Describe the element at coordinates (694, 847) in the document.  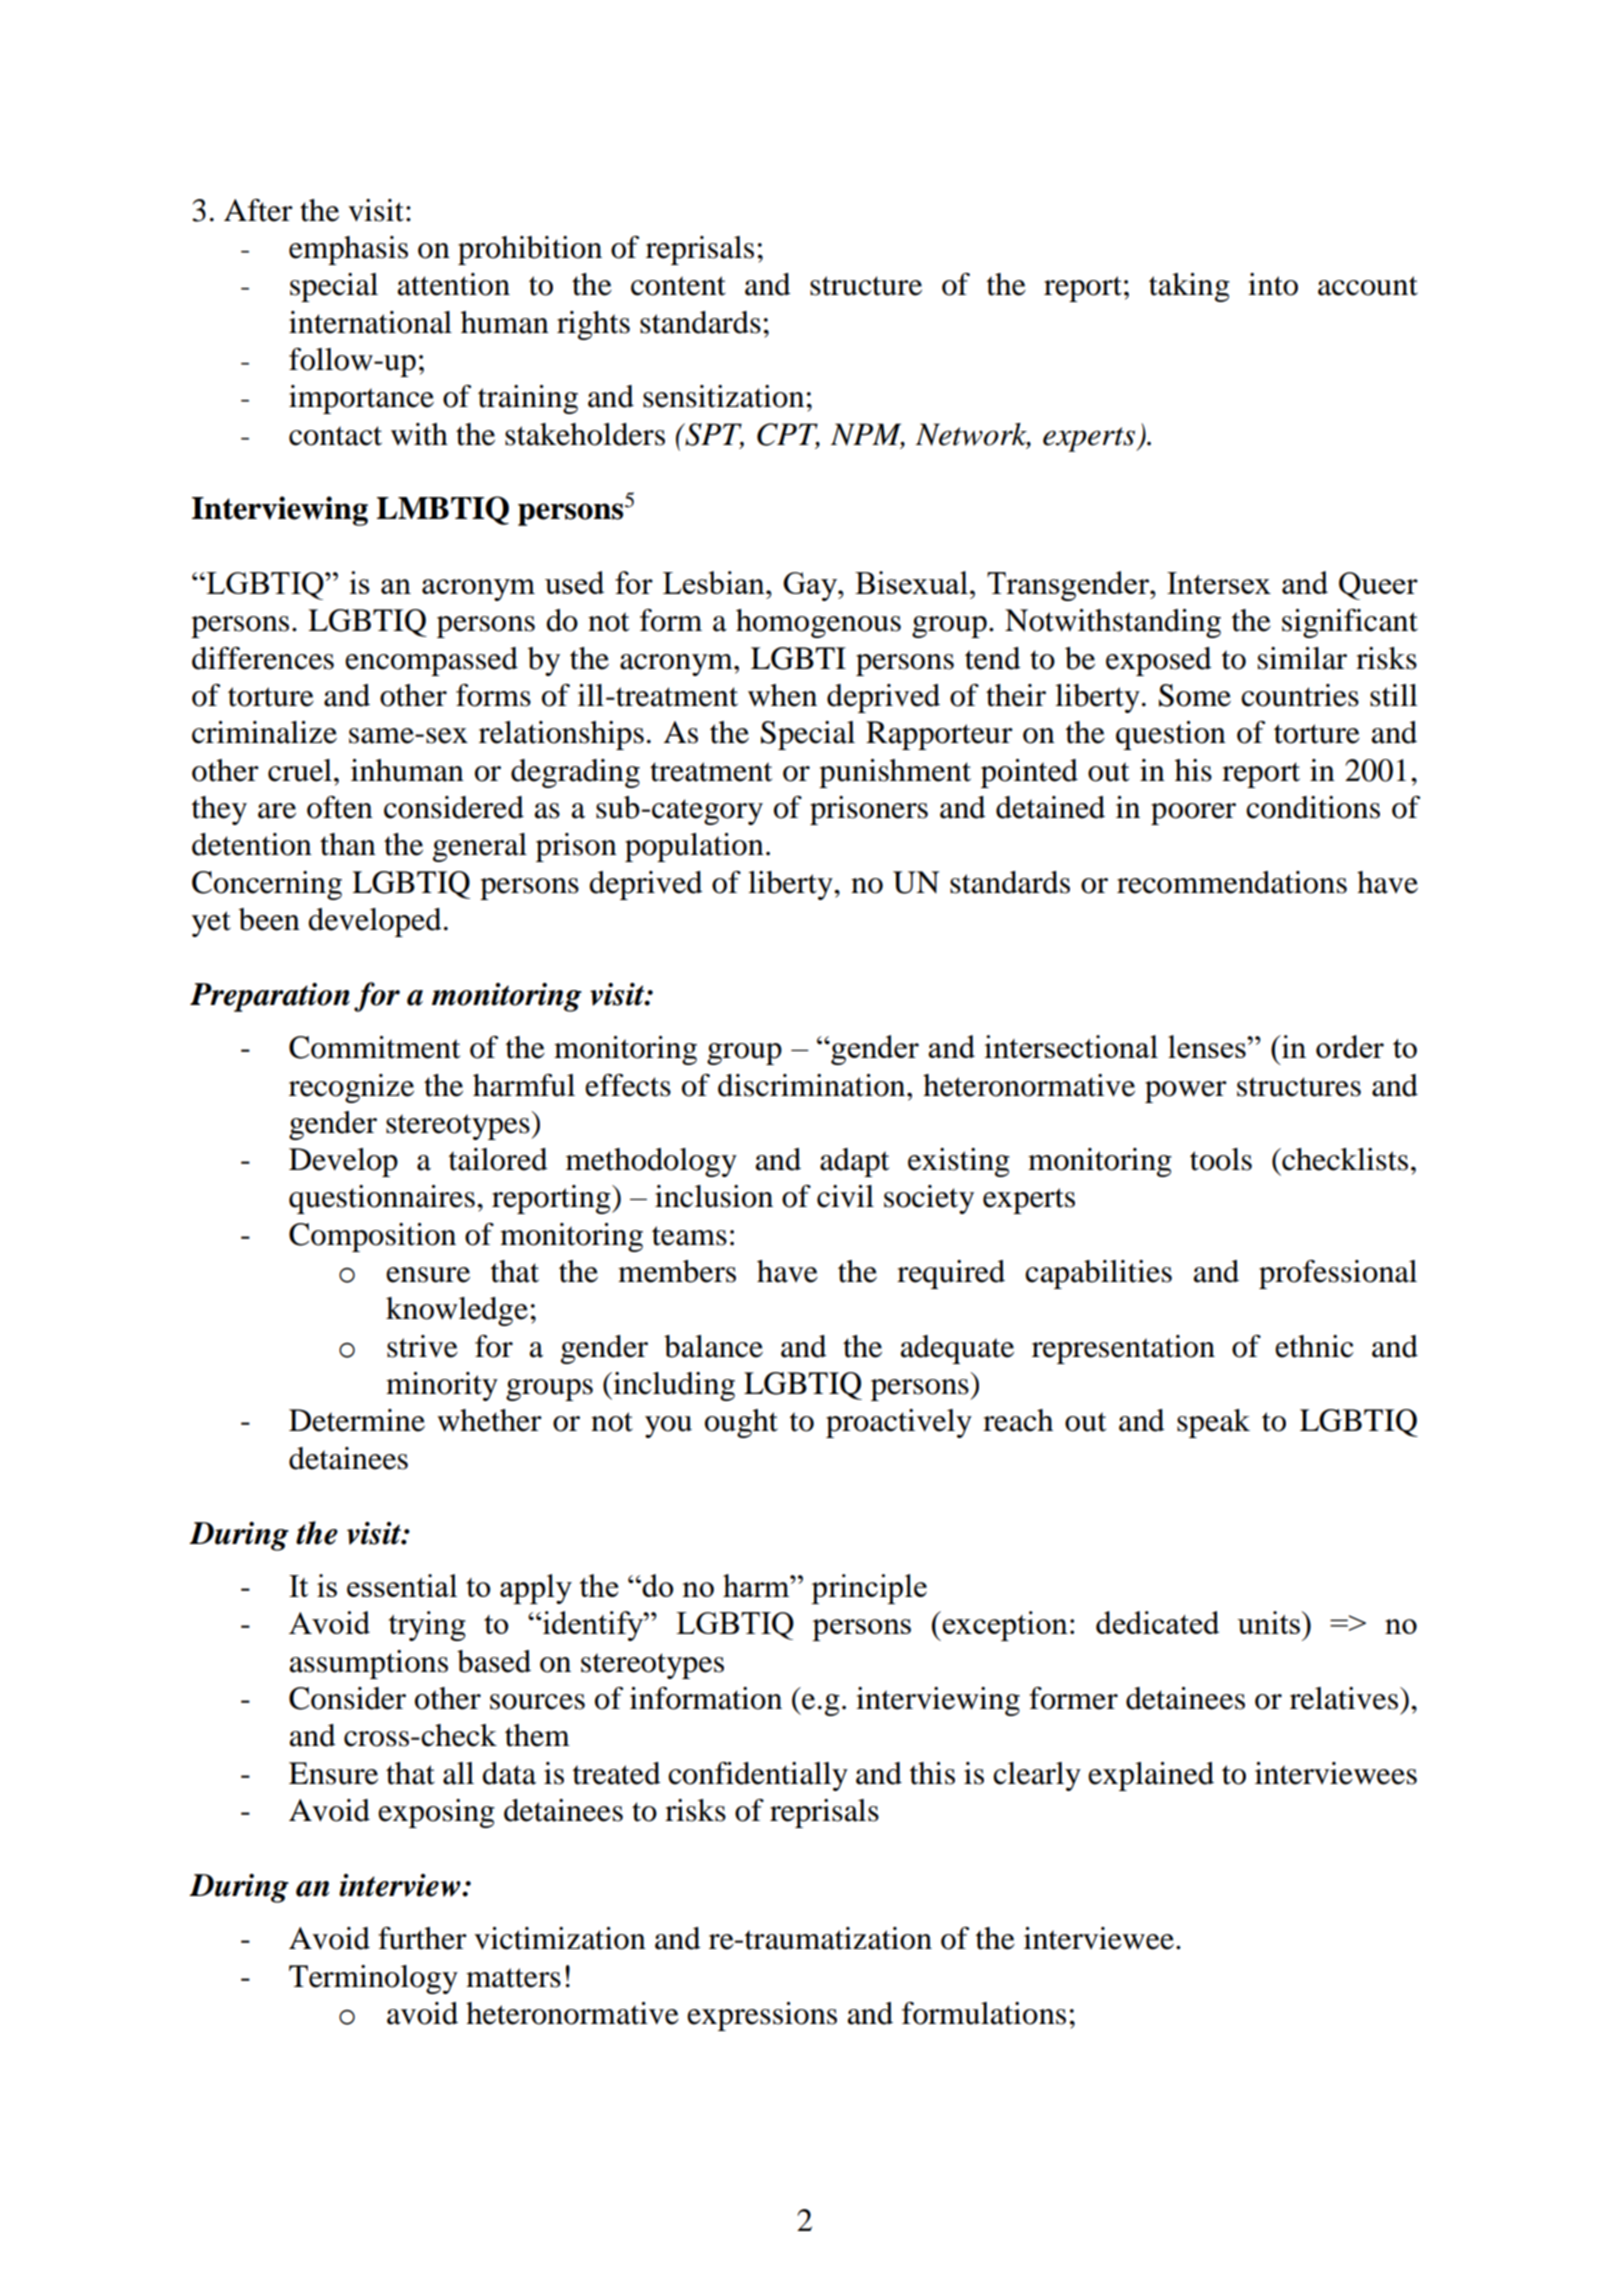
I see `population` at that location.
